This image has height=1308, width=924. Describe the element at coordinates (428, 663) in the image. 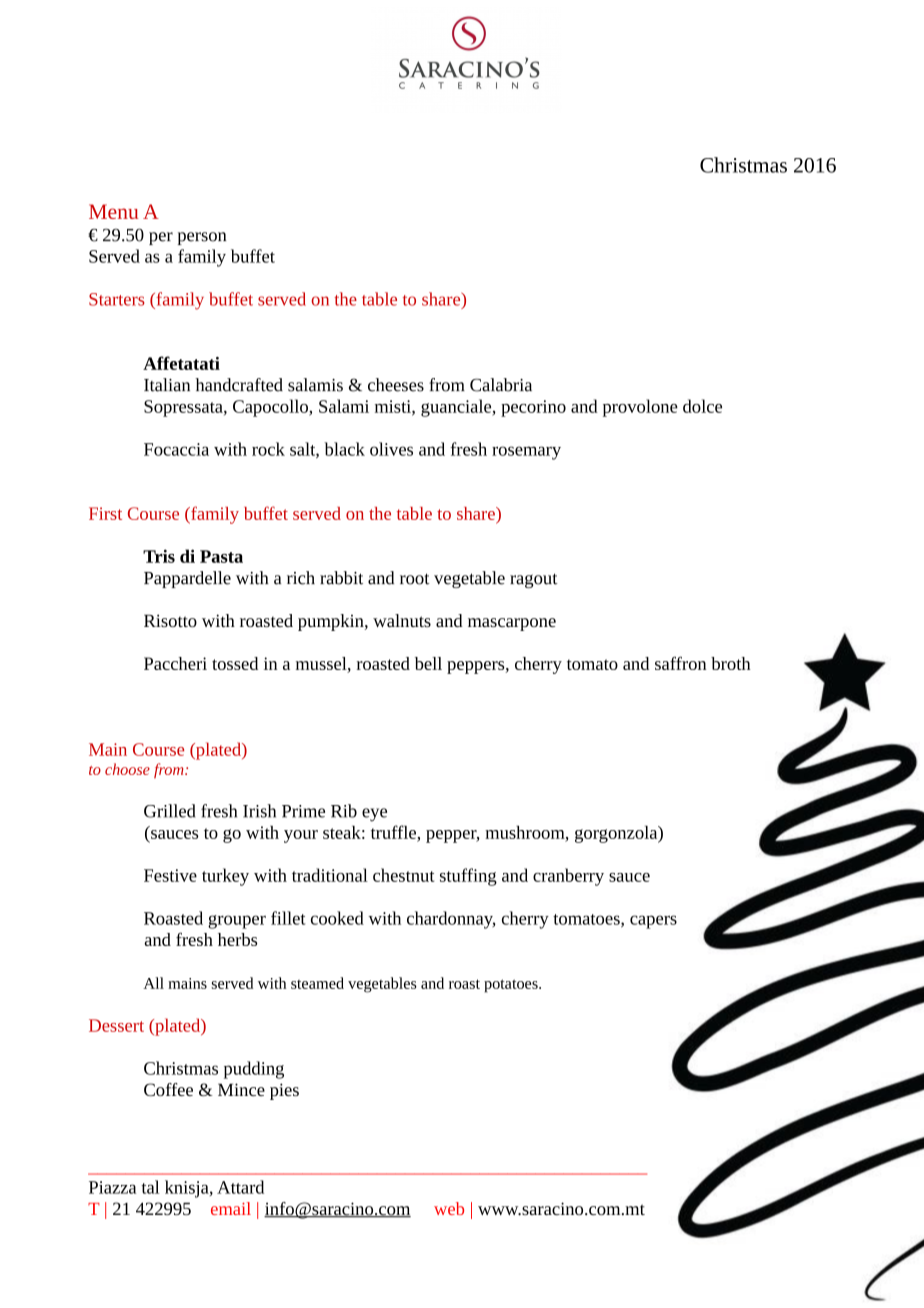

I see `bell` at that location.
